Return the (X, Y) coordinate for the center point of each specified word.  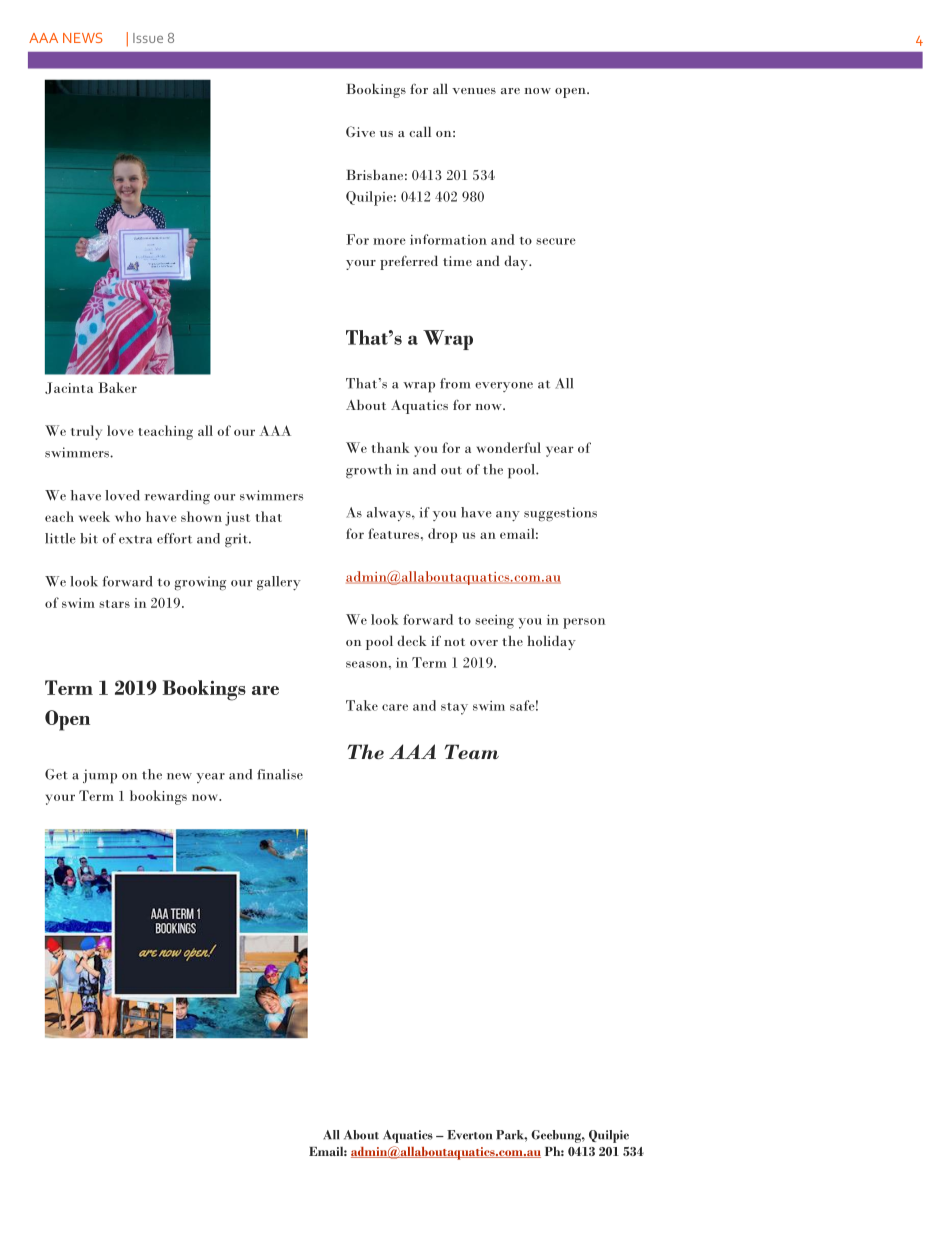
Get (56, 774)
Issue (148, 38)
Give (360, 131)
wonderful (509, 447)
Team (472, 751)
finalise (280, 774)
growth (369, 471)
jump (100, 776)
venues (474, 91)
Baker (118, 387)
